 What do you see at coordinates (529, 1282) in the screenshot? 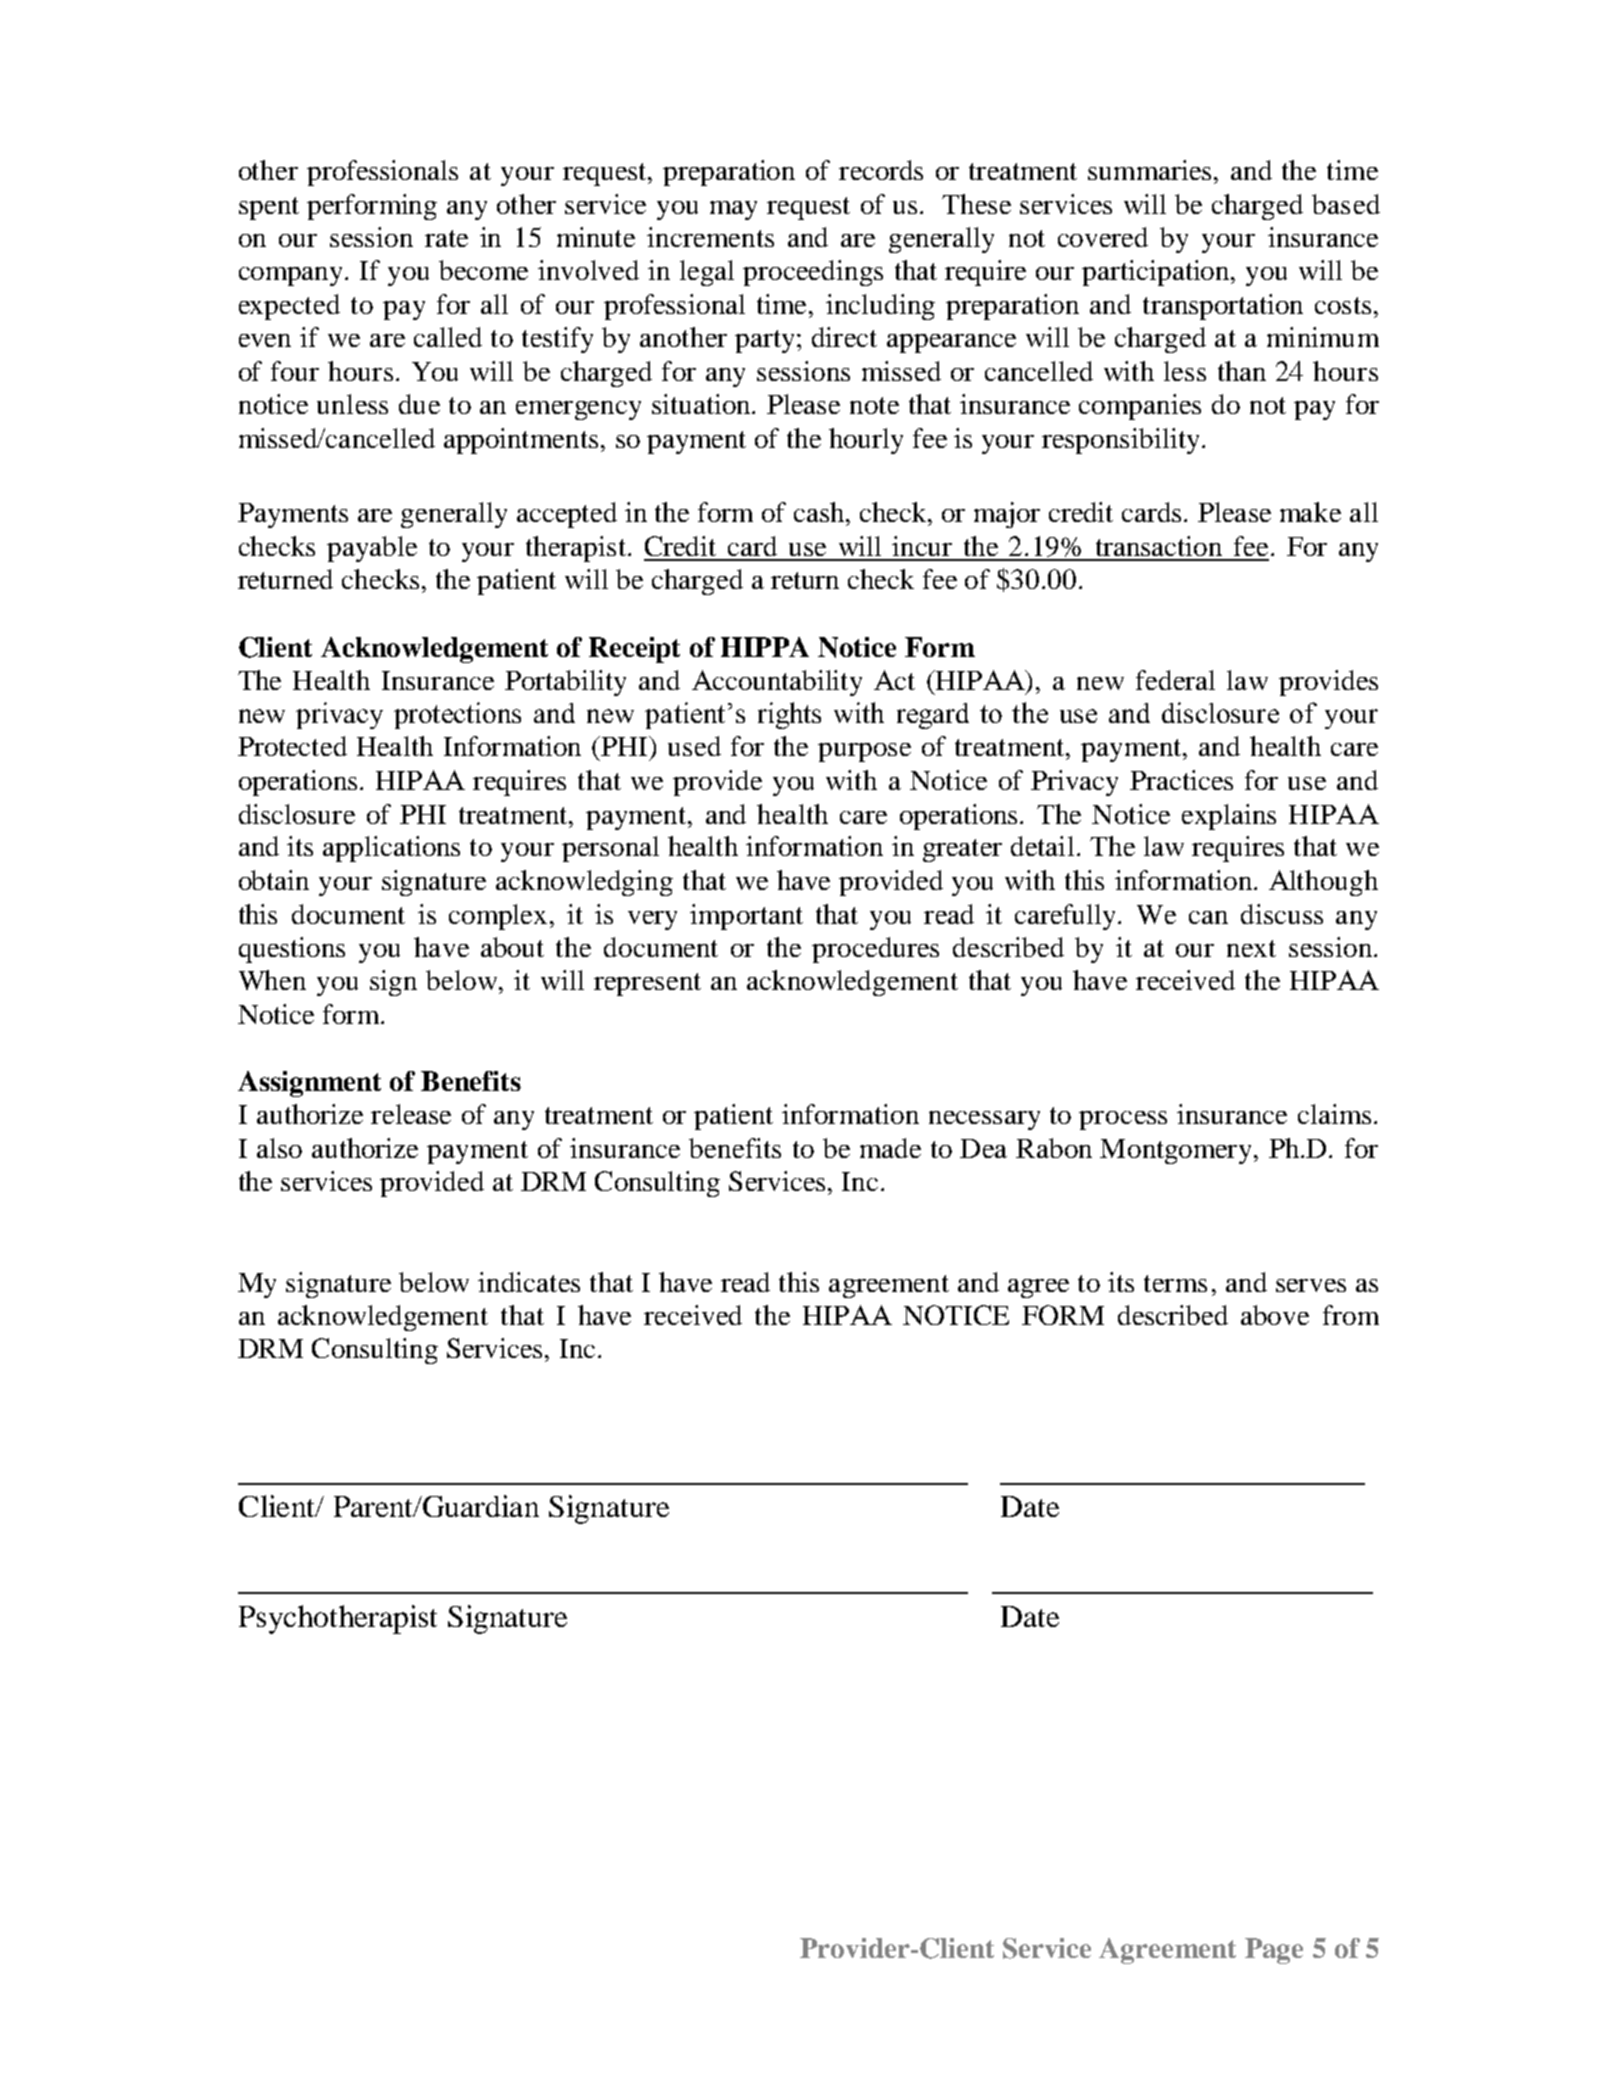
I see `indicates` at bounding box center [529, 1282].
